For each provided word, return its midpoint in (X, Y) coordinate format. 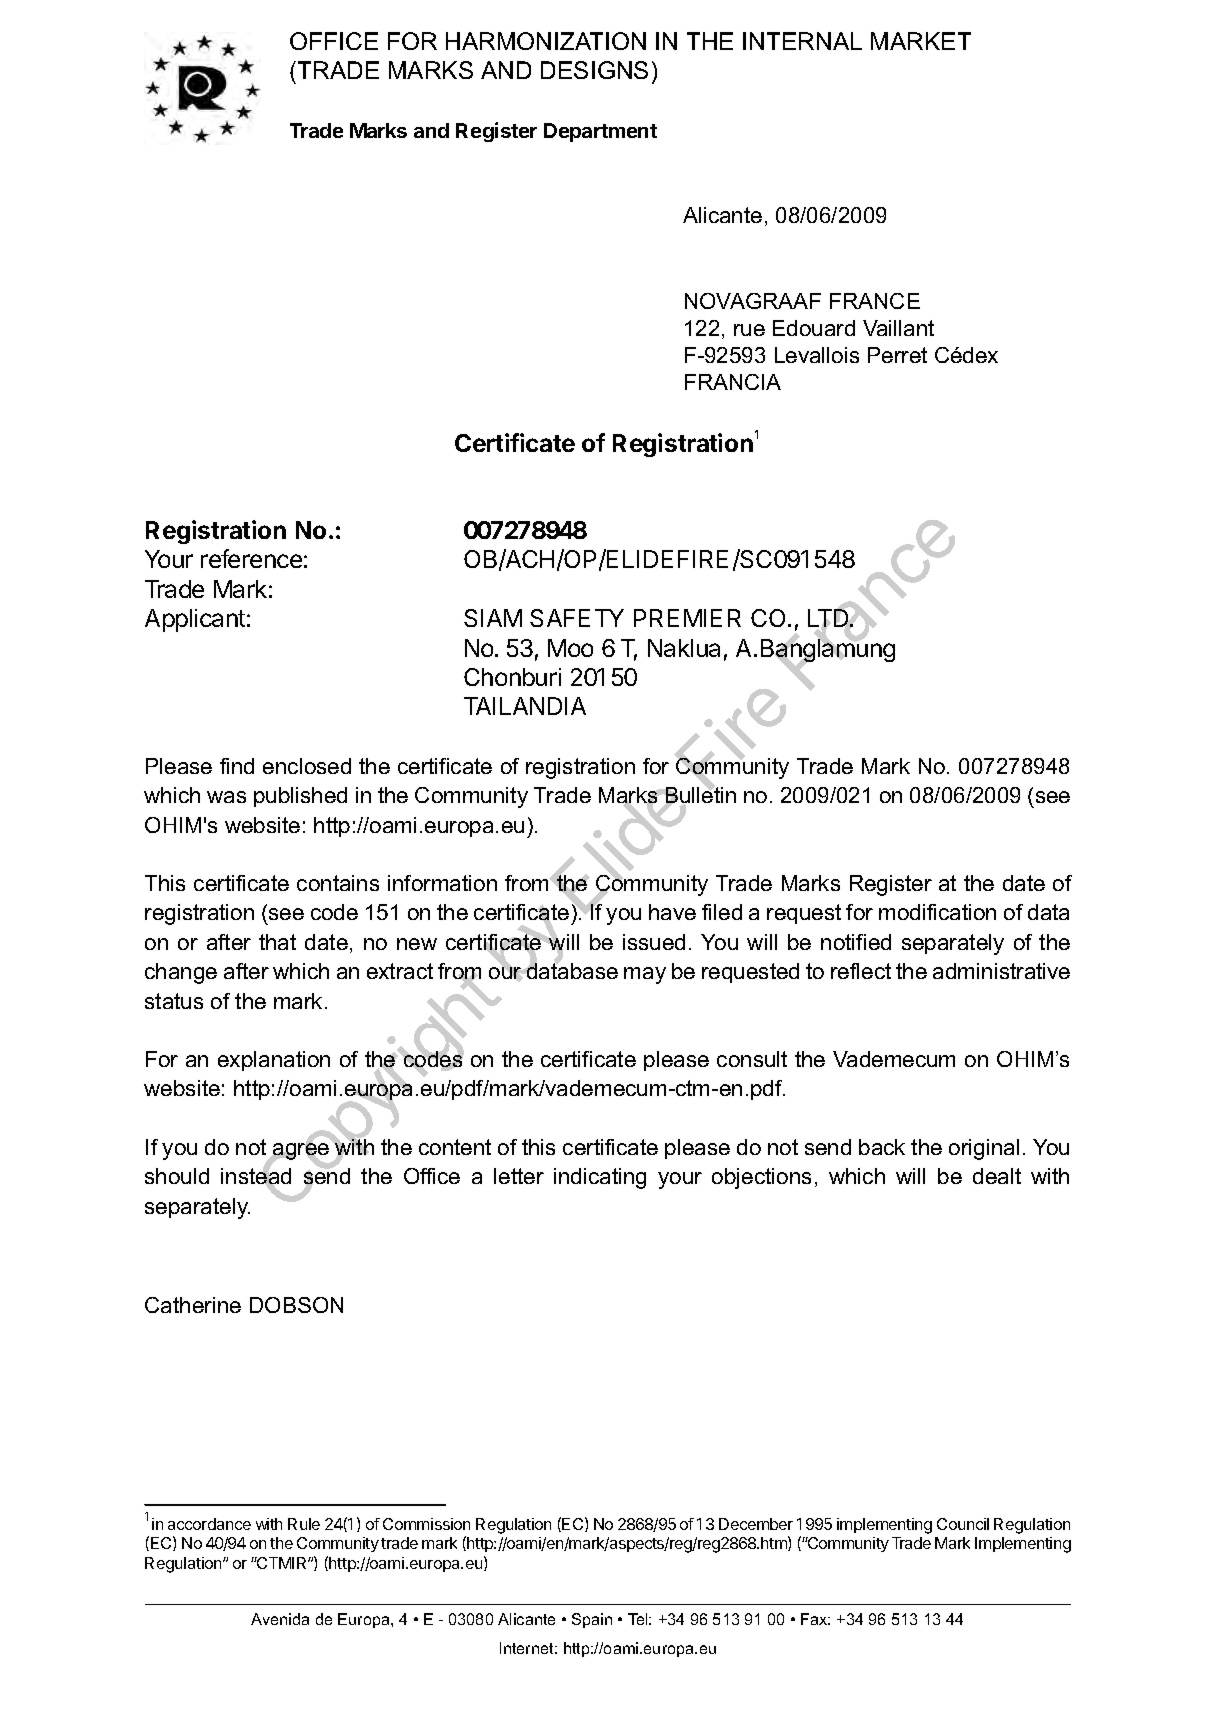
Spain (592, 1620)
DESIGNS (594, 70)
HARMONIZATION (546, 41)
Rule (304, 1524)
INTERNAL (802, 41)
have (672, 912)
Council (963, 1524)
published (300, 797)
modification (937, 912)
